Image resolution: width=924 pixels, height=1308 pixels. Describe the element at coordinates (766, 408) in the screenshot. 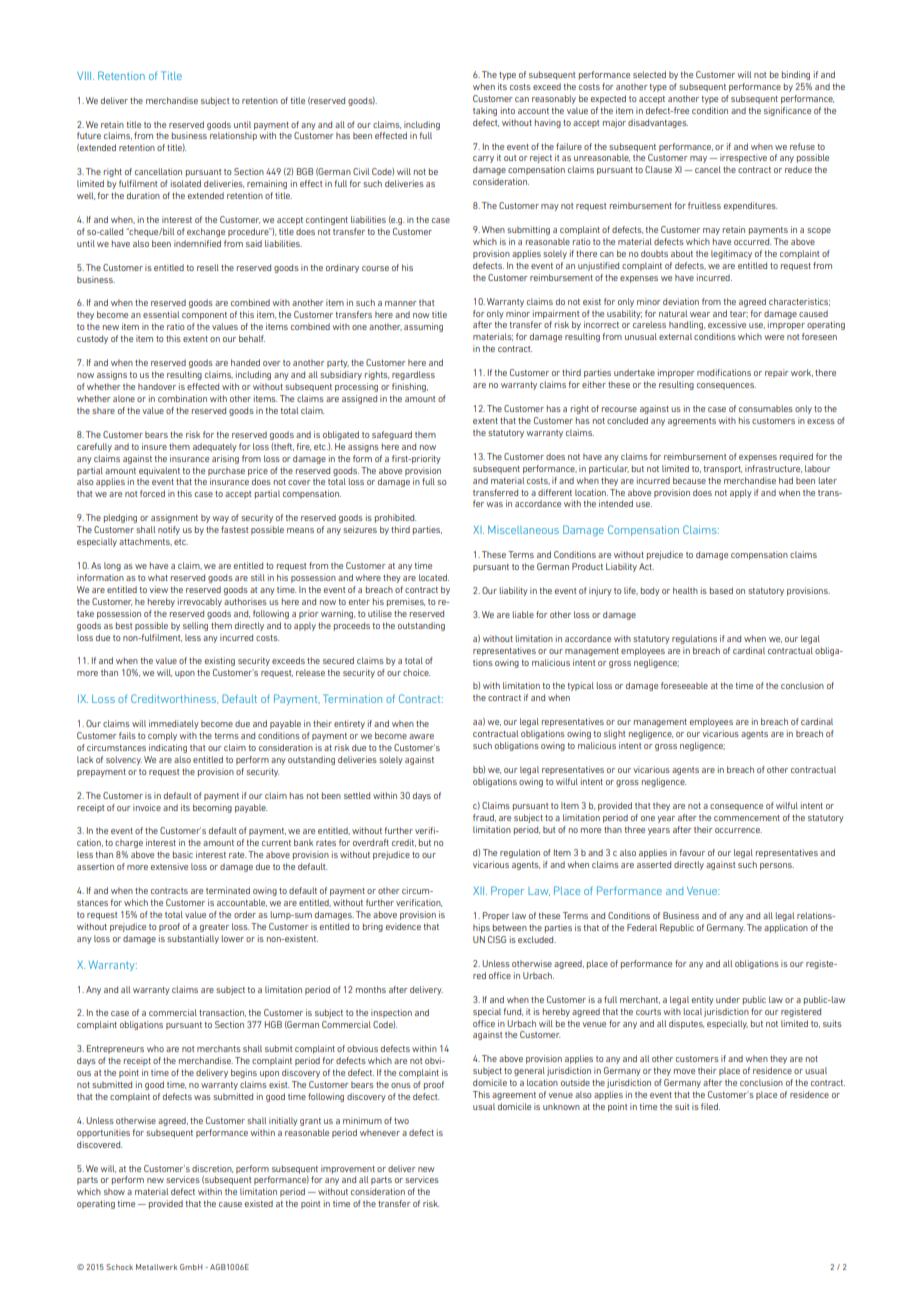

I see `consumables` at that location.
